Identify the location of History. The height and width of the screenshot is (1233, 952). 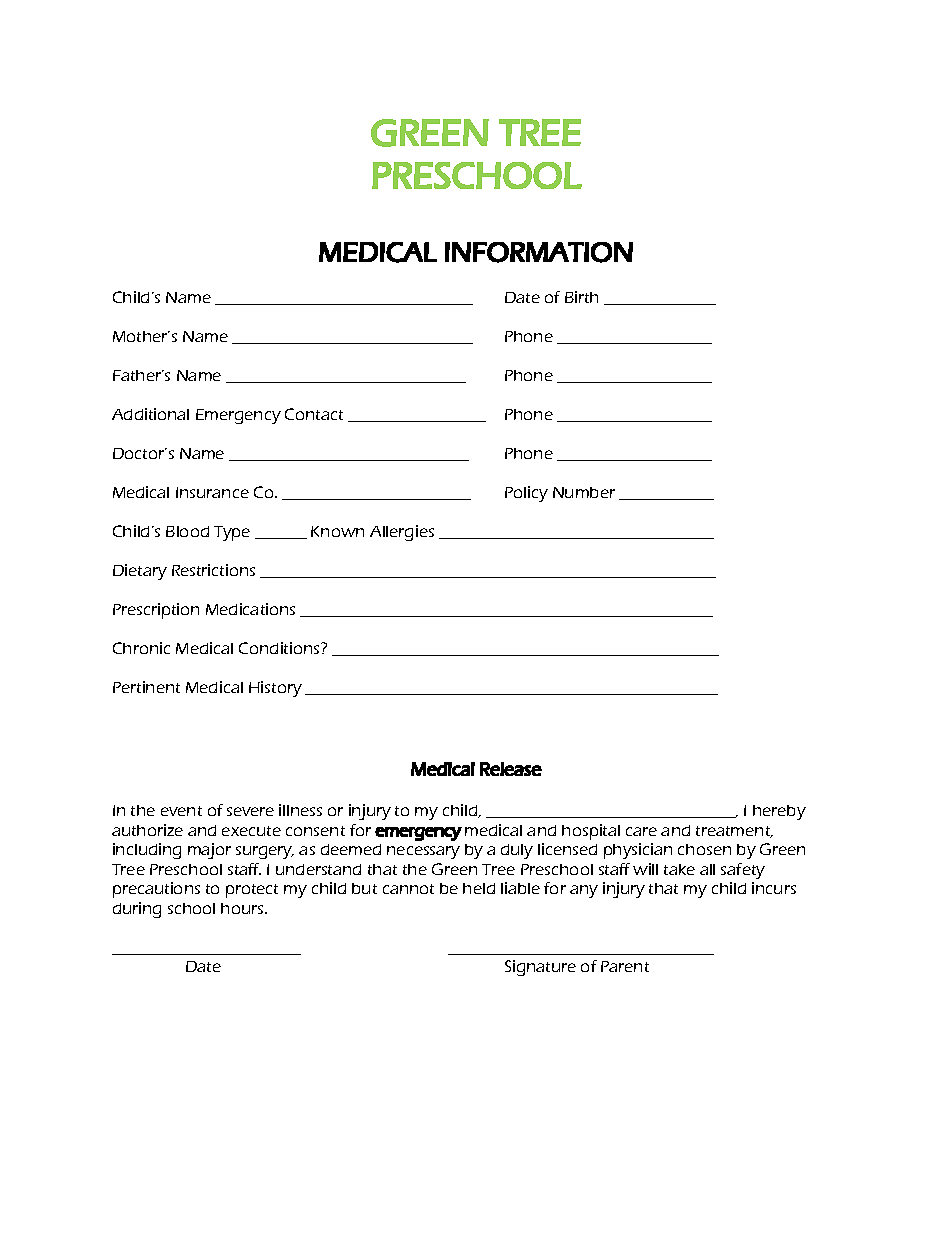
(275, 689).
